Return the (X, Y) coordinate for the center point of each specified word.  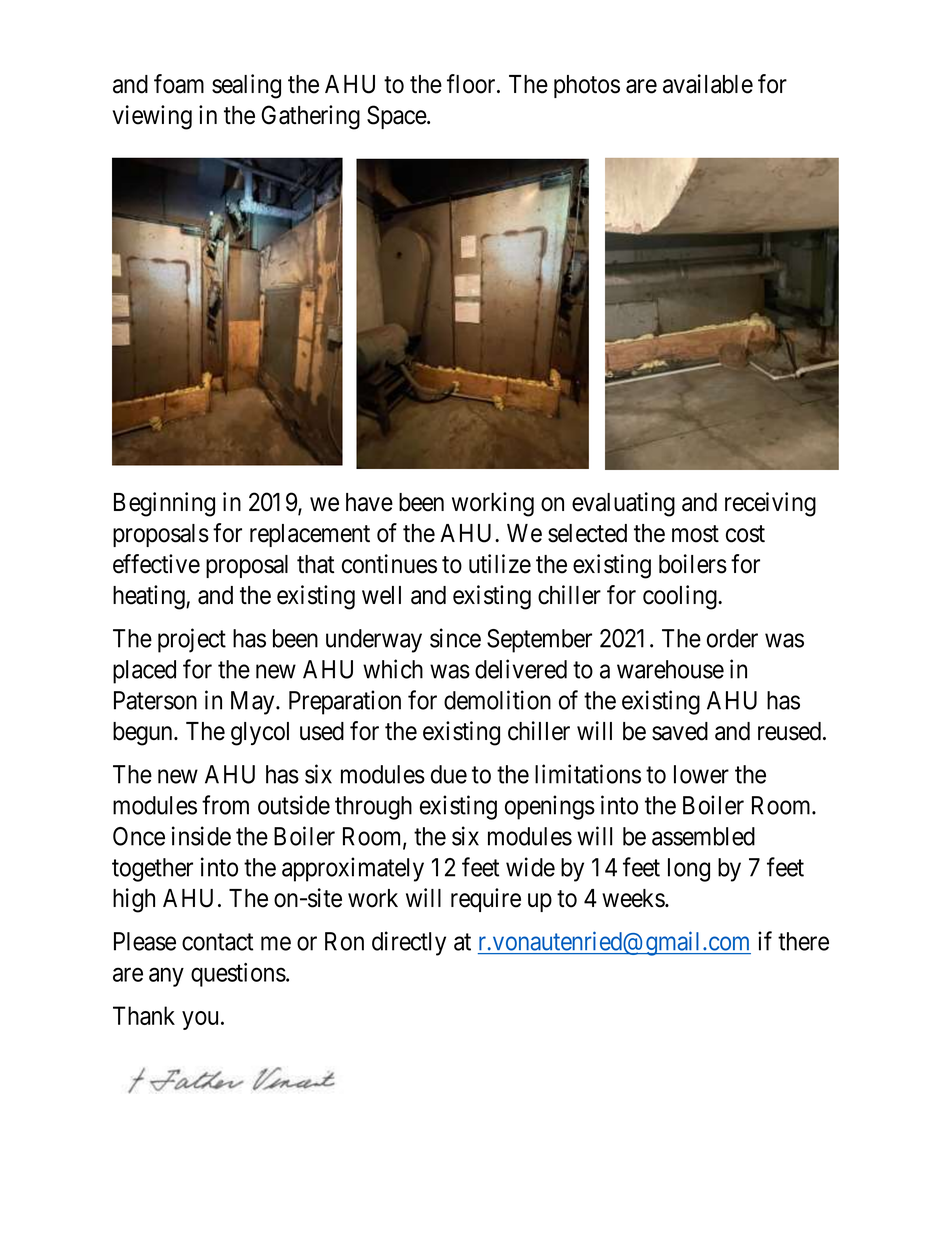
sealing (246, 86)
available (708, 84)
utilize (500, 564)
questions (238, 975)
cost (745, 534)
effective (156, 564)
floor (472, 84)
